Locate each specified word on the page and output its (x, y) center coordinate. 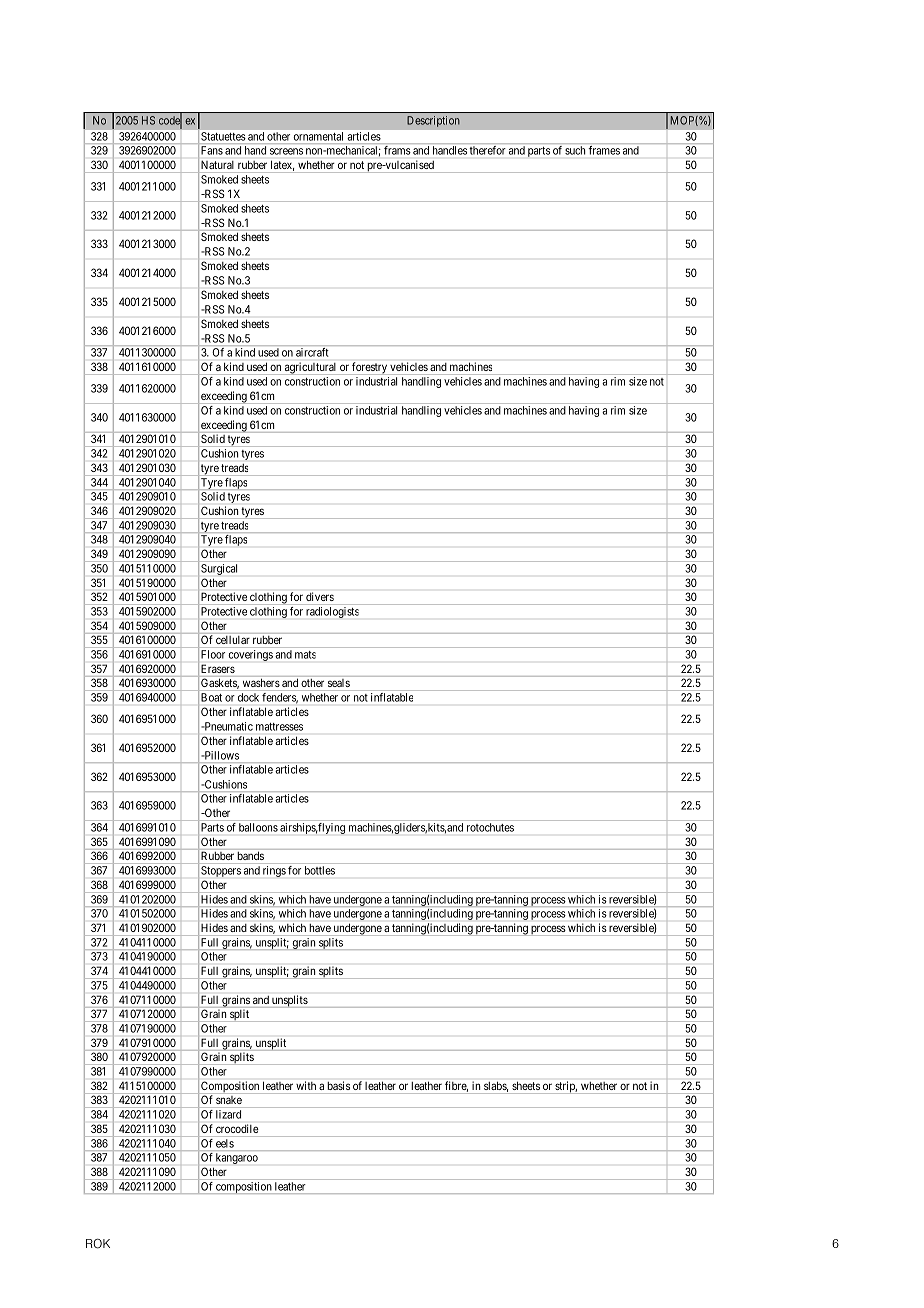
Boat (211, 697)
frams (397, 150)
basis (339, 1085)
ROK (98, 1244)
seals (339, 683)
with (306, 1085)
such (575, 150)
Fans (212, 150)
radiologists (332, 612)
